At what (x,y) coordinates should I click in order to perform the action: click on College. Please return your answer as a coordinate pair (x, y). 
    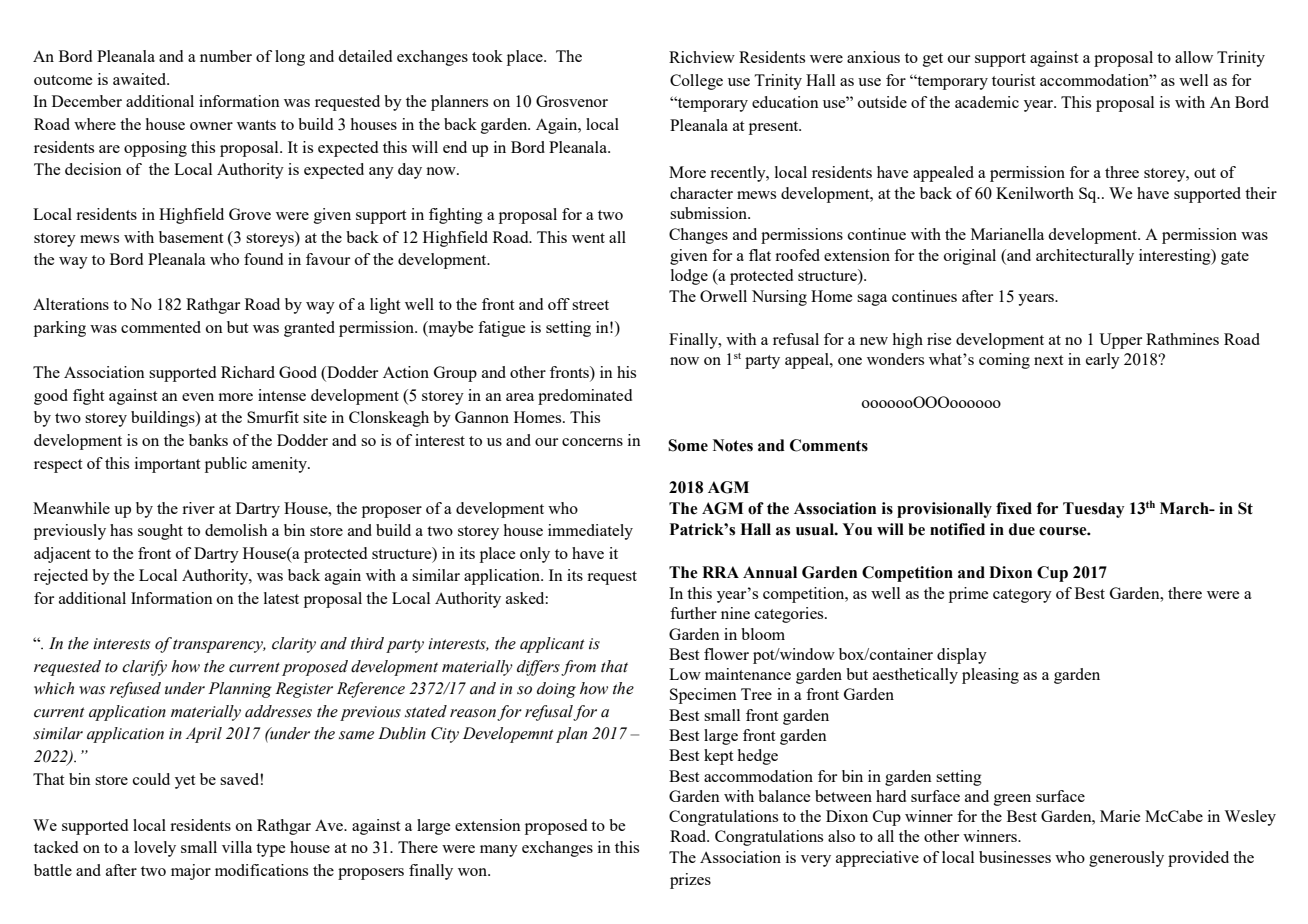
    Looking at the image, I should click on (696, 82).
